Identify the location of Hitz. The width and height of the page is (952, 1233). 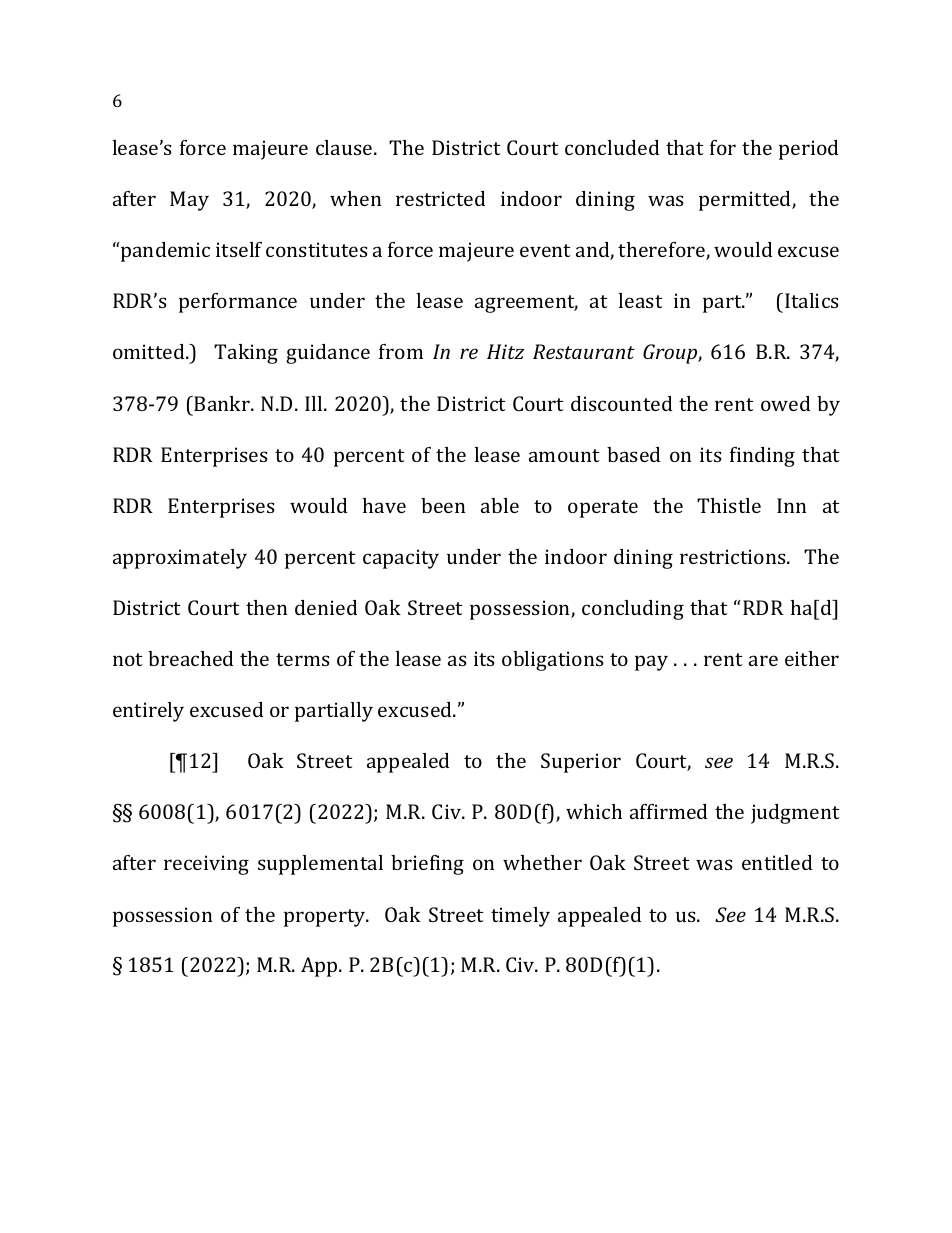
(505, 351).
